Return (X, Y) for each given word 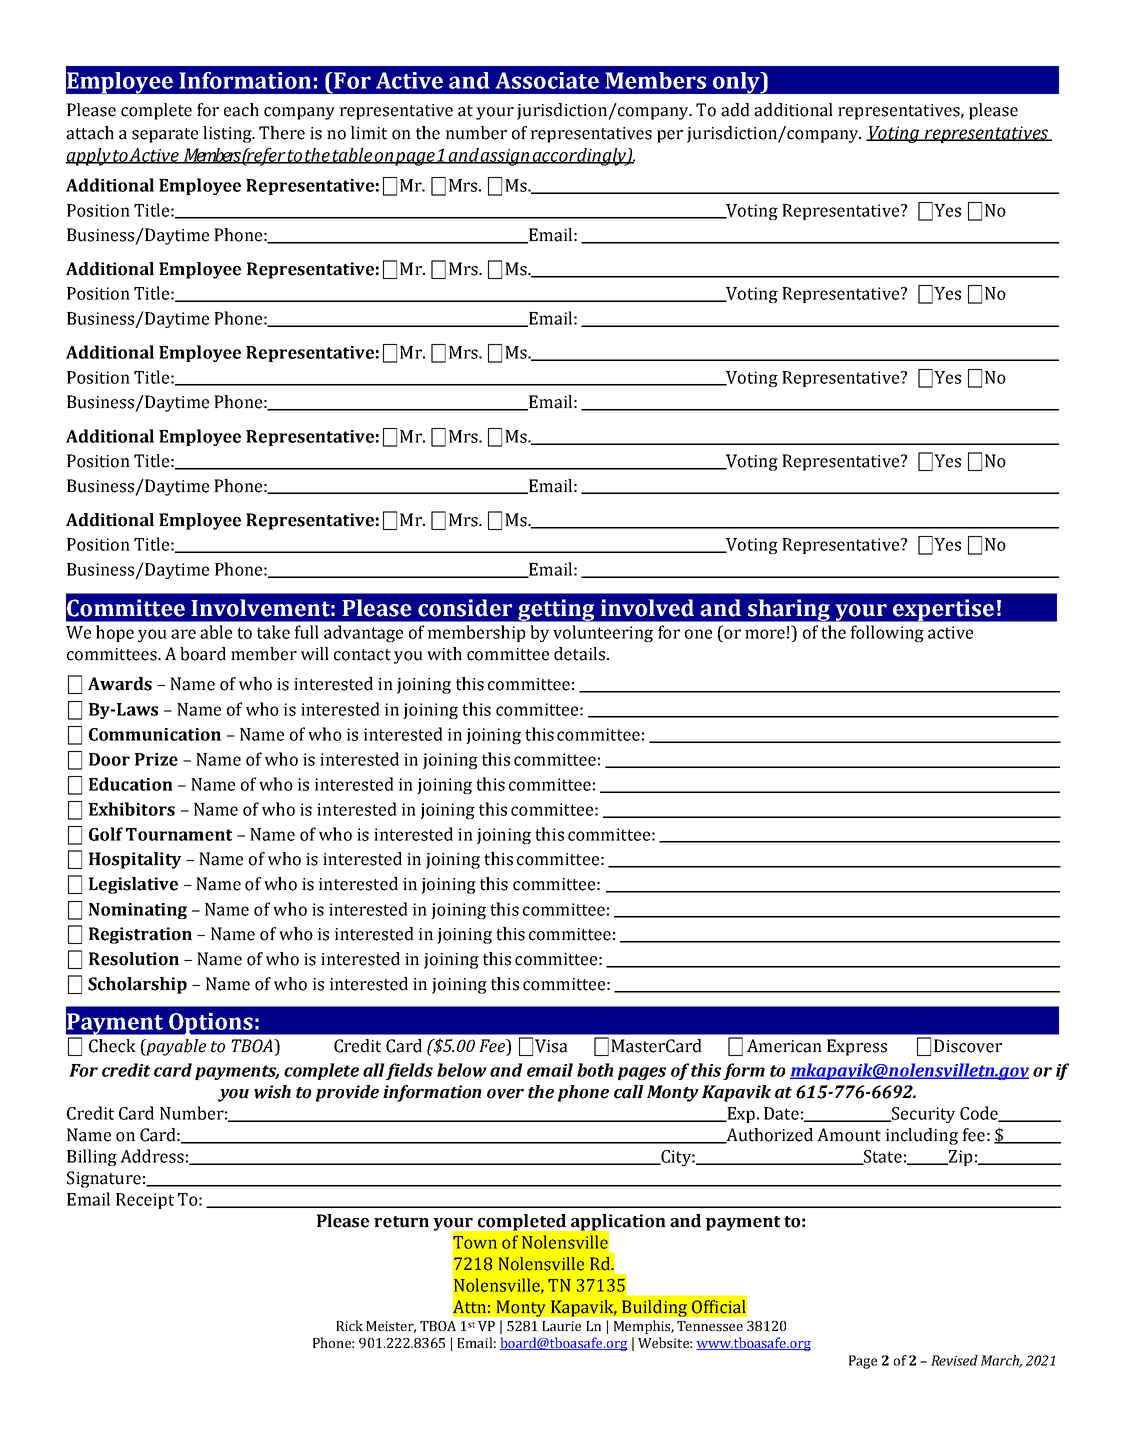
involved (647, 608)
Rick (349, 1325)
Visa (551, 1046)
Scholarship (137, 985)
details (579, 654)
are (183, 634)
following (887, 633)
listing (228, 134)
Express (857, 1047)
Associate (547, 80)
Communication (155, 734)
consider (465, 608)
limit (369, 133)
